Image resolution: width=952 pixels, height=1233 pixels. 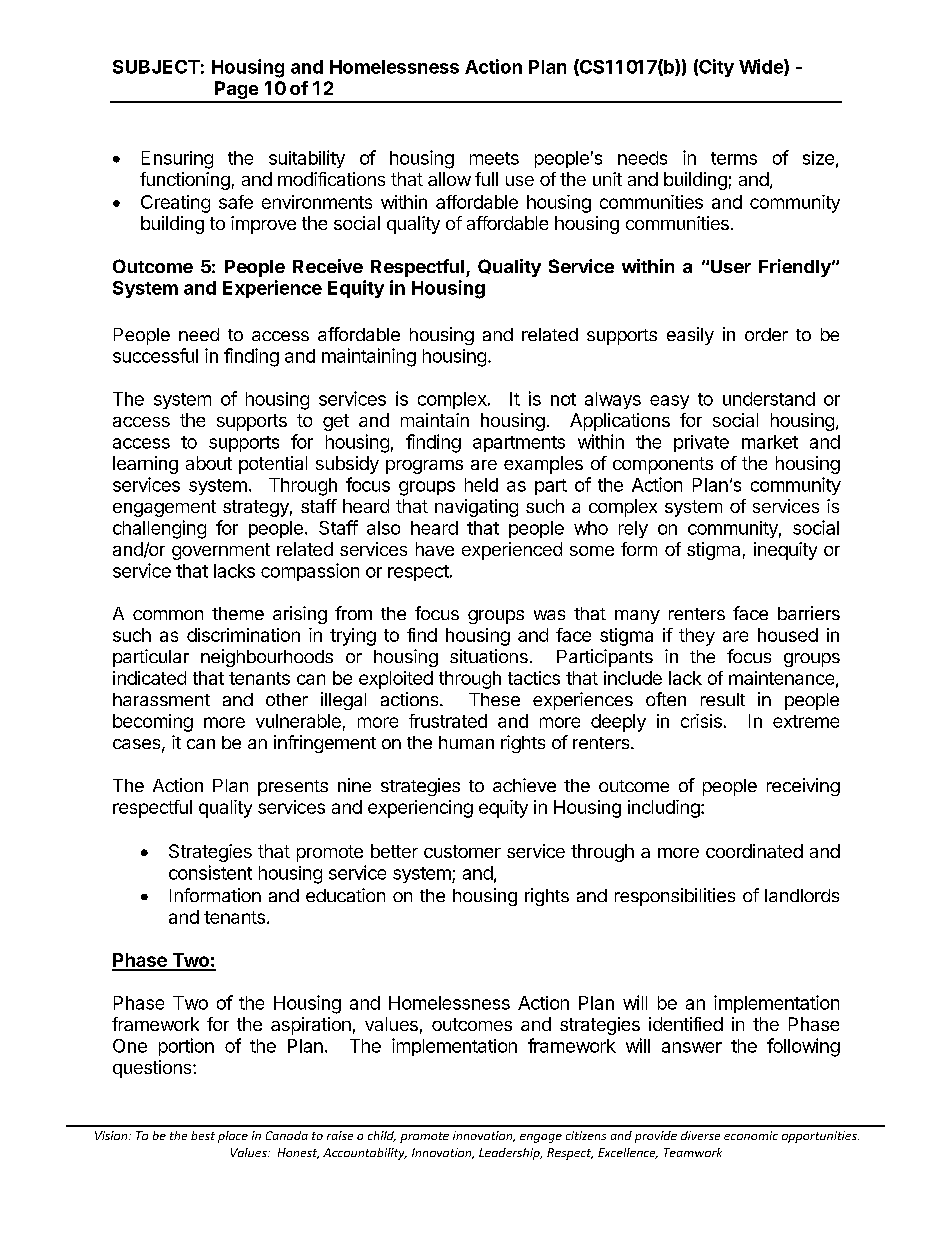 What do you see at coordinates (153, 723) in the document?
I see `becoming` at bounding box center [153, 723].
